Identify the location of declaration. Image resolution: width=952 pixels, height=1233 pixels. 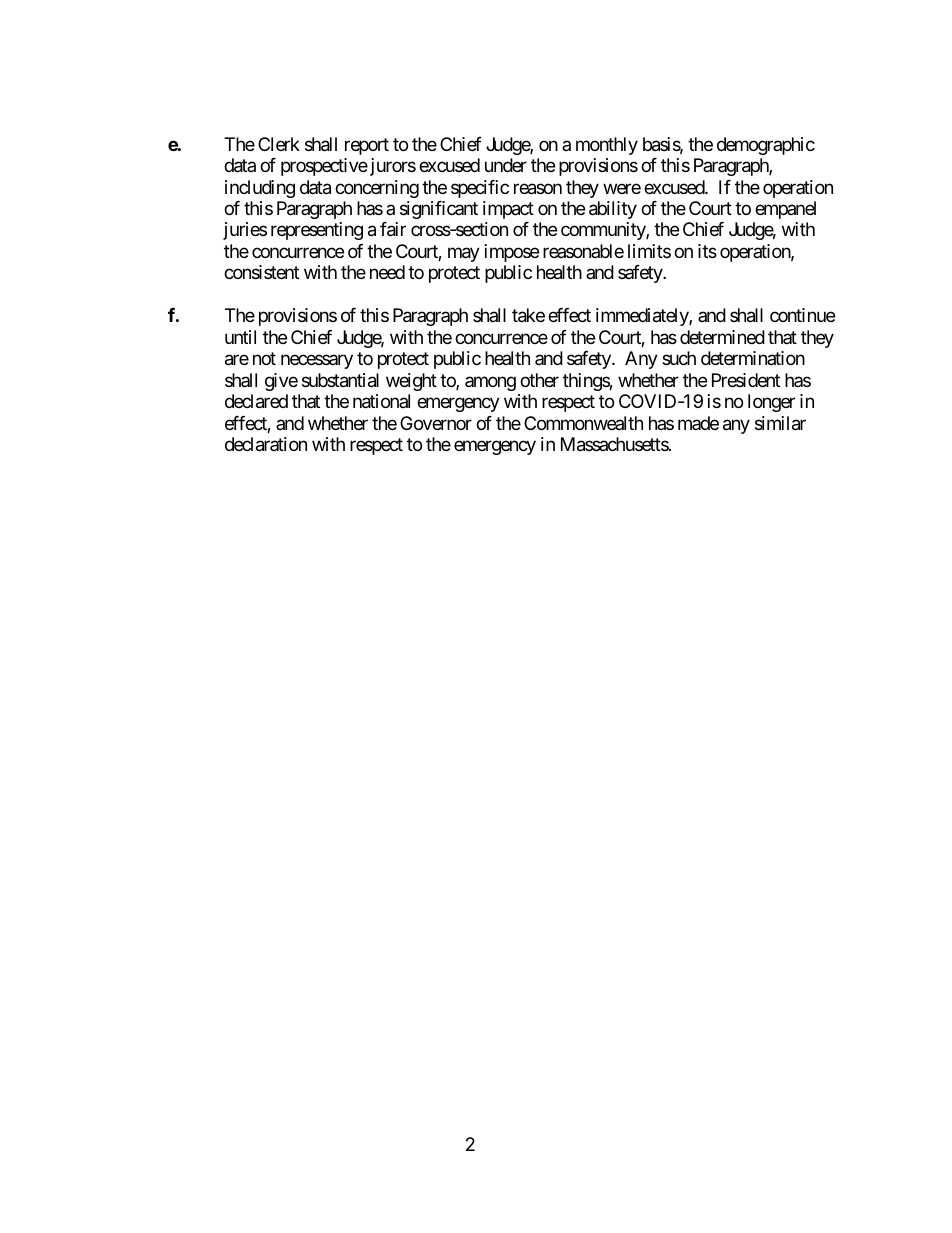
(266, 444).
